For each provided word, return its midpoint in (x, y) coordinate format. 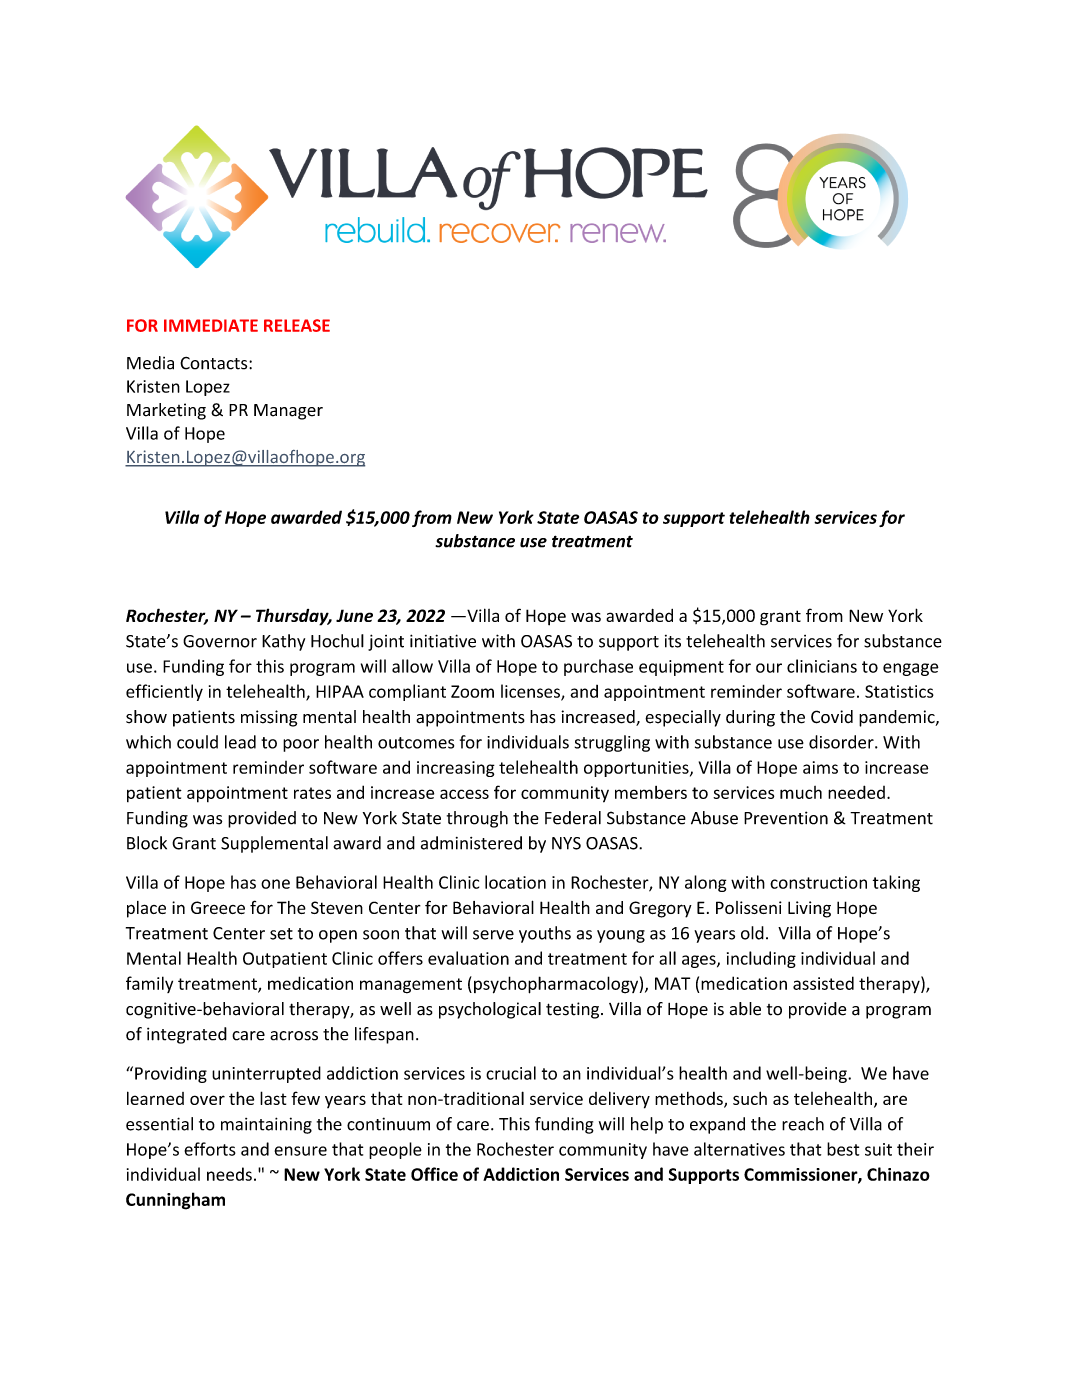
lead (240, 742)
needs (229, 1174)
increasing (456, 769)
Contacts (215, 363)
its (673, 641)
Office (434, 1174)
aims (820, 767)
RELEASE (297, 325)
